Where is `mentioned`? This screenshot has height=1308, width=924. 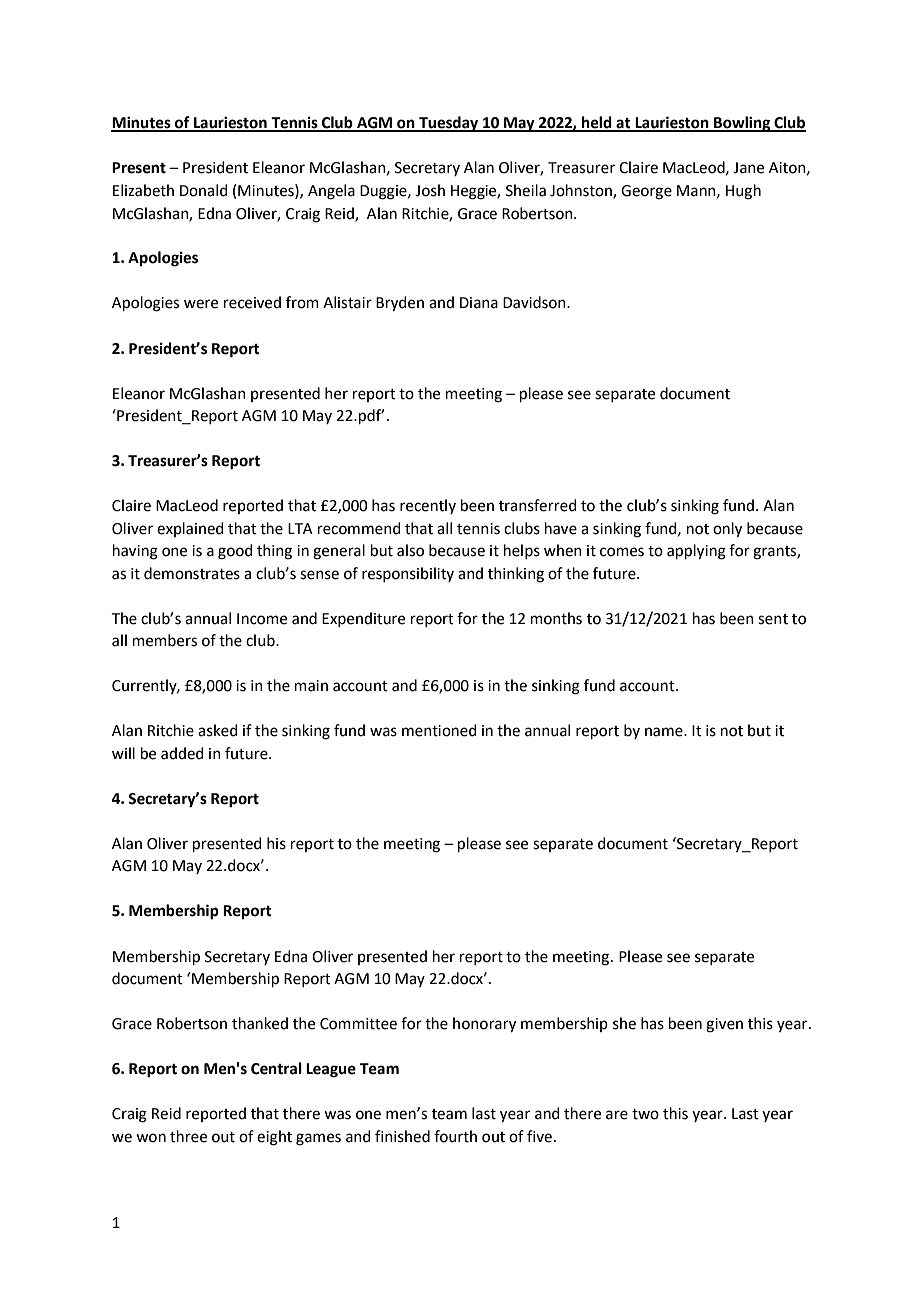
mentioned is located at coordinates (439, 730).
